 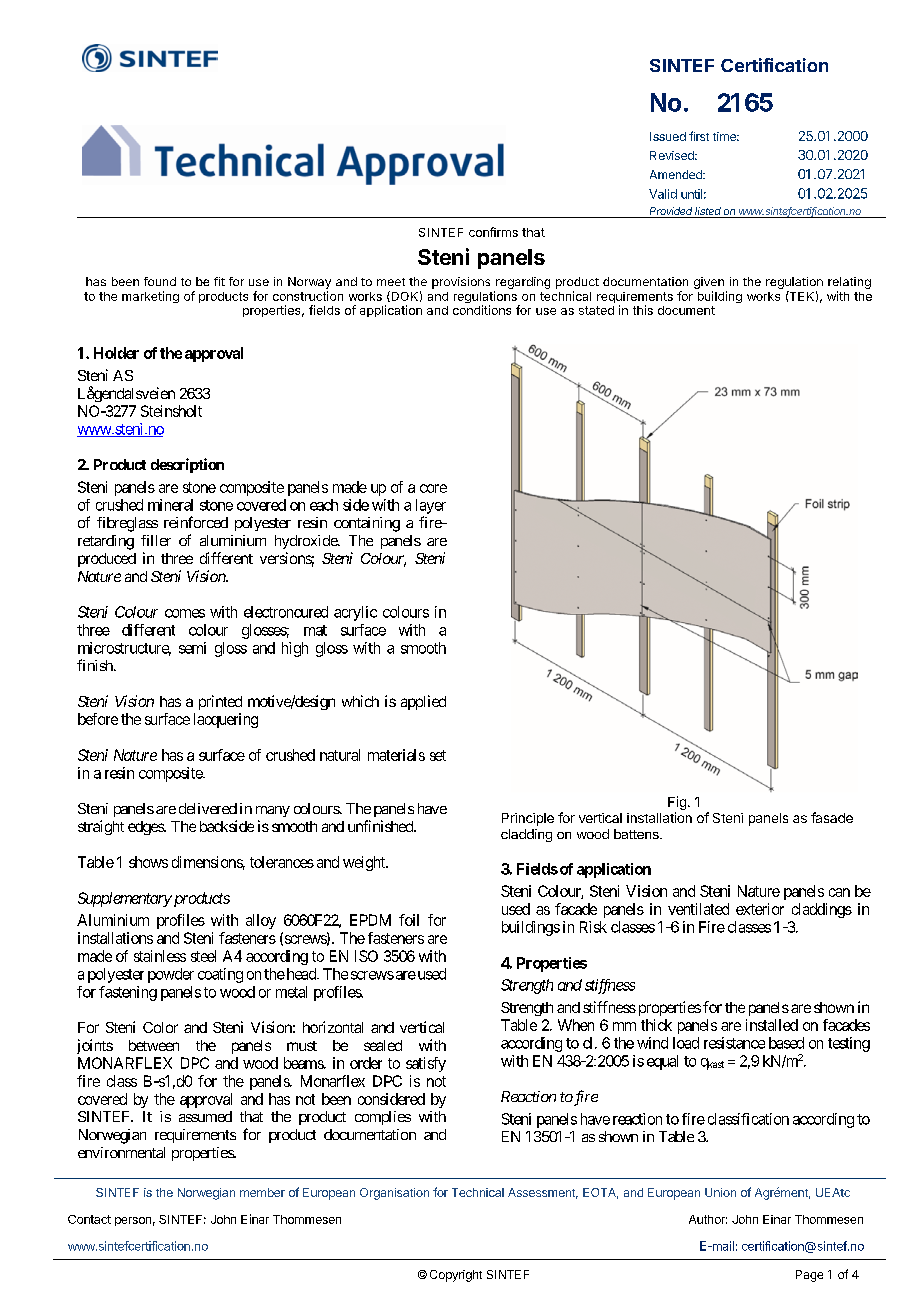 I want to click on confirms, so click(x=493, y=232).
